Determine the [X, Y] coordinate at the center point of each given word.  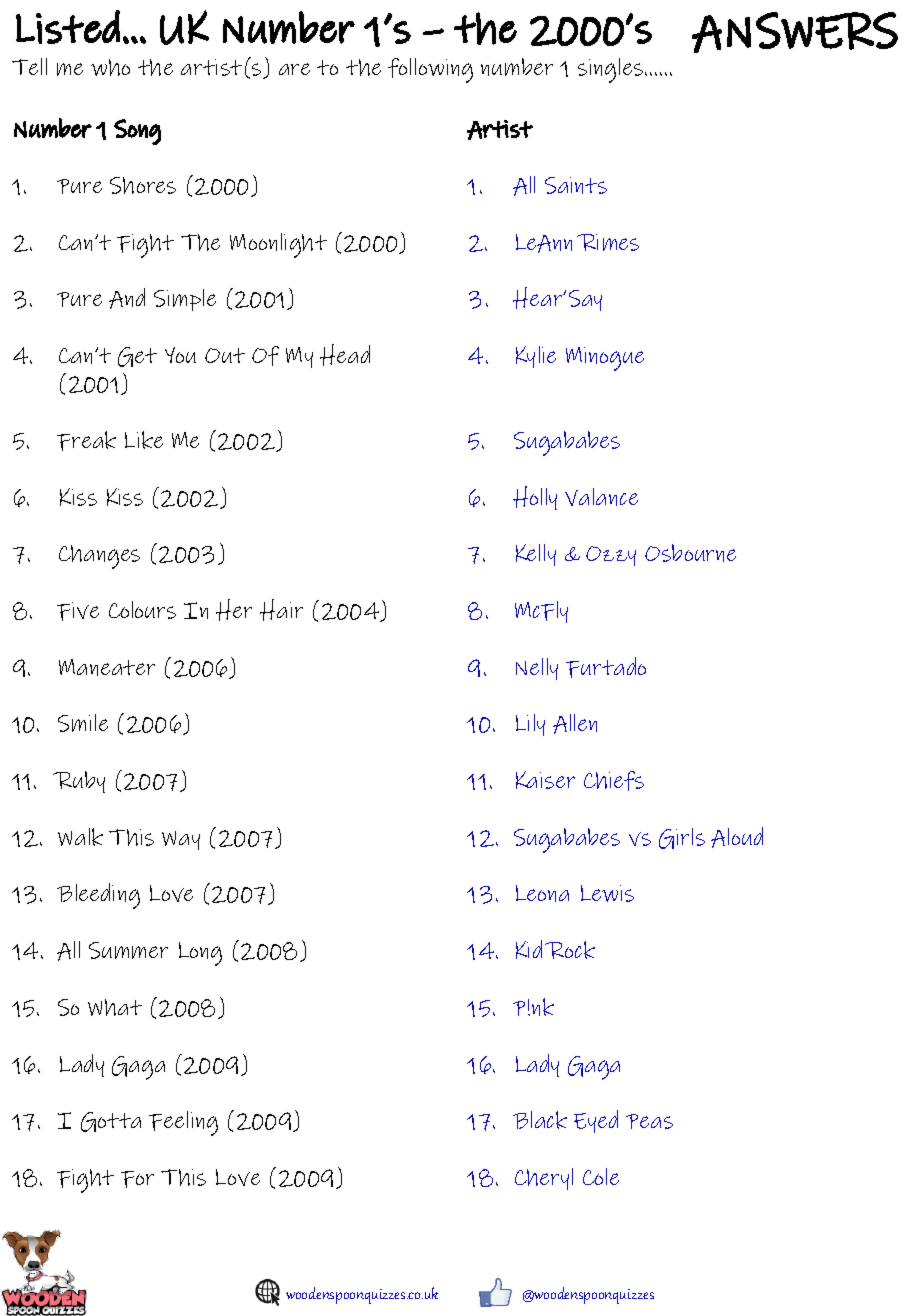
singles [610, 70]
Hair [281, 610]
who [110, 67]
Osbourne [690, 553]
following [430, 70]
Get [137, 357]
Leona [542, 893]
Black [540, 1120]
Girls [682, 838]
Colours [142, 610]
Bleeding [98, 896]
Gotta [111, 1122]
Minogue [605, 359]
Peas [649, 1121]
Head [345, 355]
